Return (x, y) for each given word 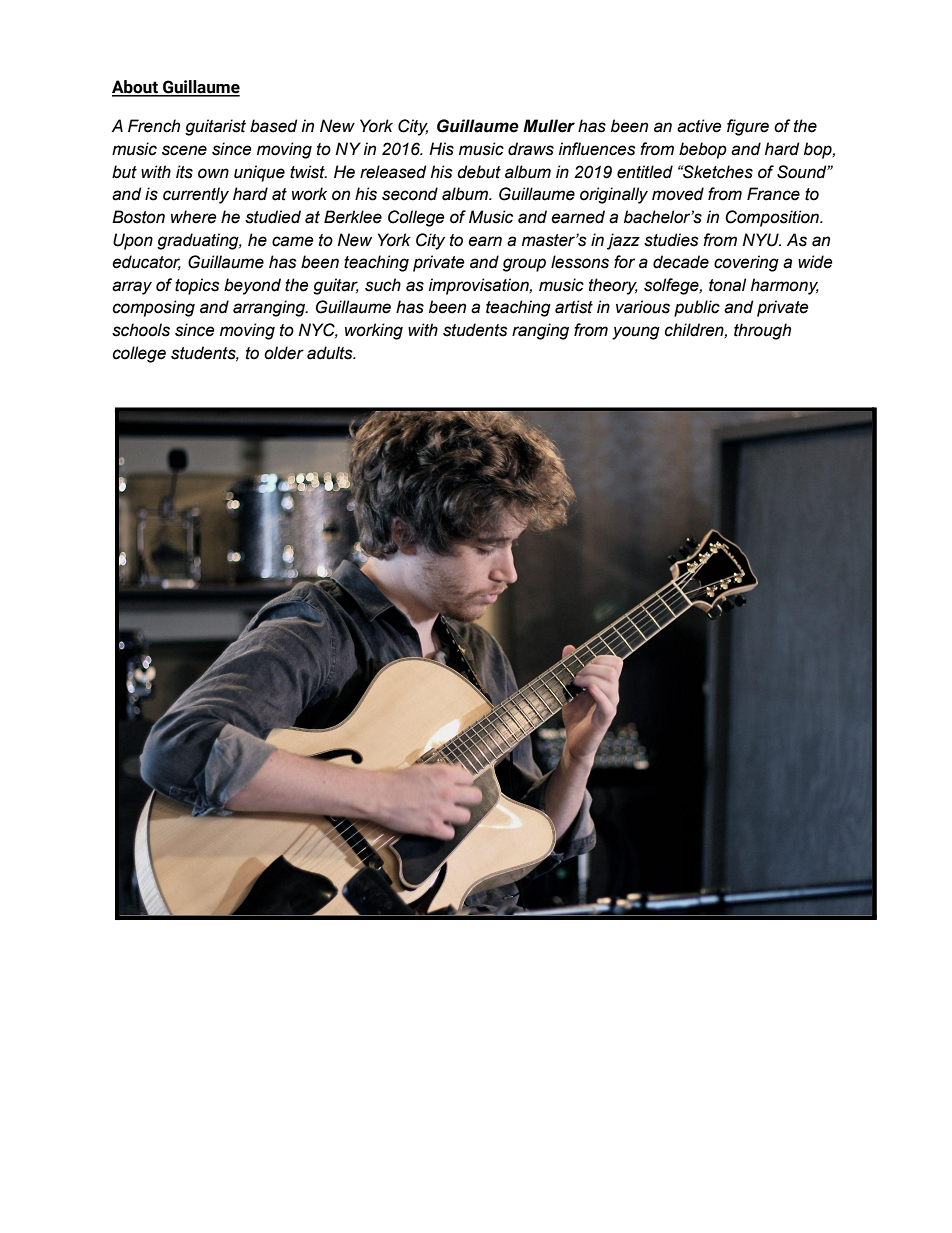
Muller (549, 126)
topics (197, 286)
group (524, 265)
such (383, 285)
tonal (727, 285)
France (773, 194)
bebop (703, 150)
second (410, 194)
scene (184, 150)
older (284, 353)
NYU (761, 240)
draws (531, 149)
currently (196, 195)
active (699, 126)
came (293, 241)
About (136, 88)
